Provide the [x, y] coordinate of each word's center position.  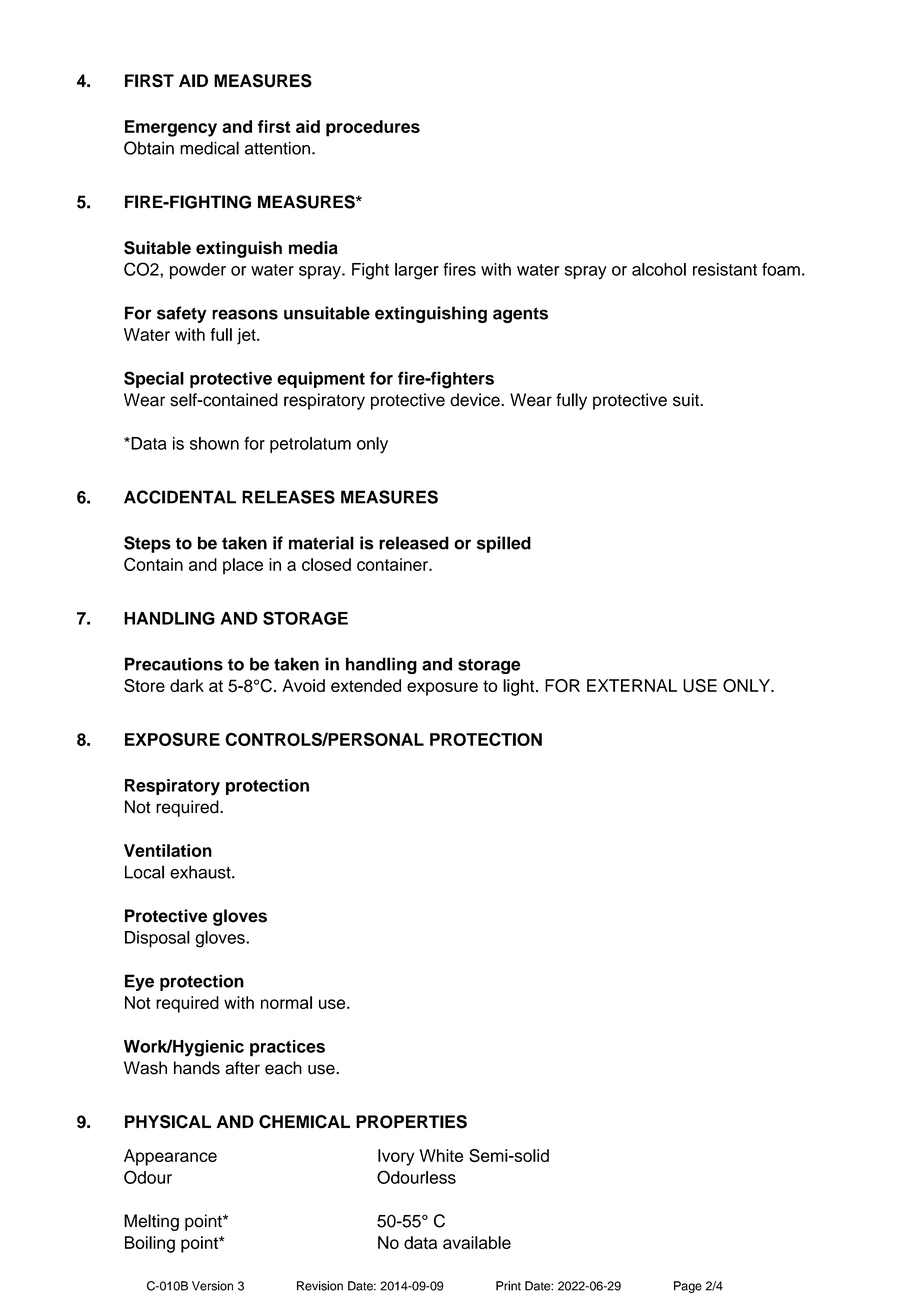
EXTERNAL [632, 685]
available [477, 1242]
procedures [373, 128]
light [520, 687]
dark [187, 685]
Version [212, 1286]
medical [209, 148]
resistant [725, 269]
